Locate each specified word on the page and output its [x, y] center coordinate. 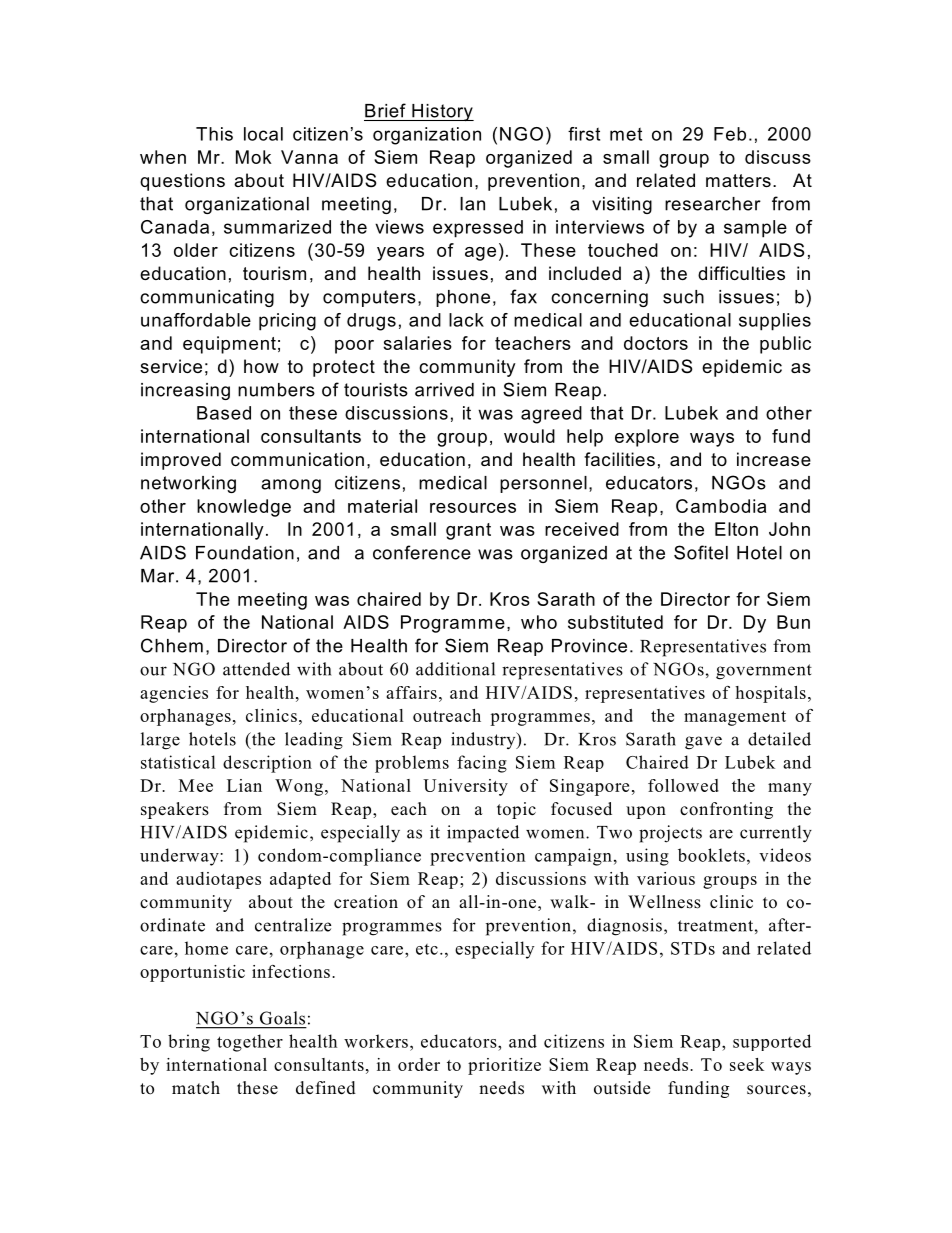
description [267, 764]
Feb [730, 134]
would [529, 436]
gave [703, 743]
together [250, 1043]
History [442, 112]
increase [774, 459]
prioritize [504, 1066]
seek [747, 1064]
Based [224, 413]
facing [482, 764]
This [214, 134]
